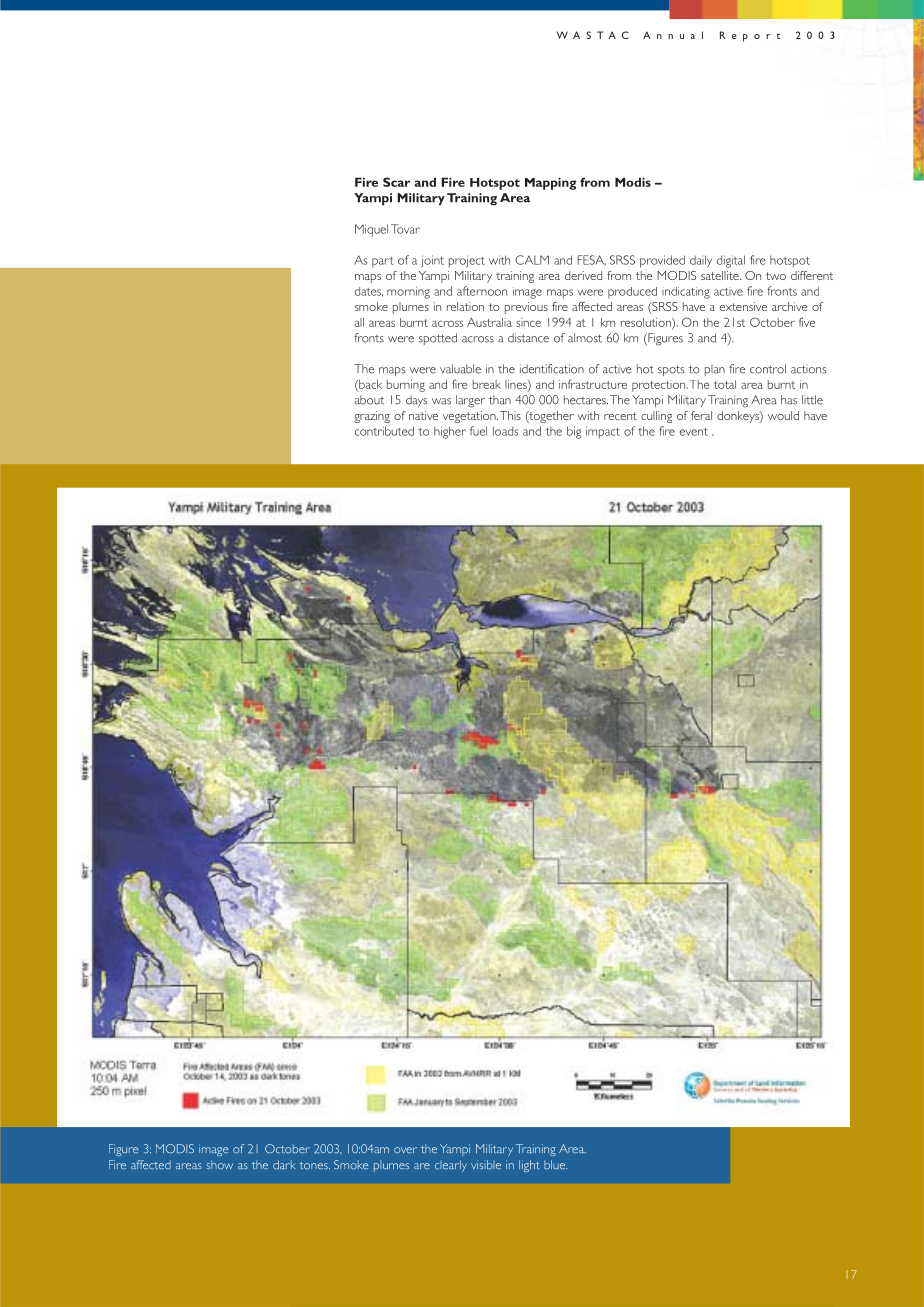 This screenshot has width=924, height=1307. I want to click on event, so click(694, 432).
